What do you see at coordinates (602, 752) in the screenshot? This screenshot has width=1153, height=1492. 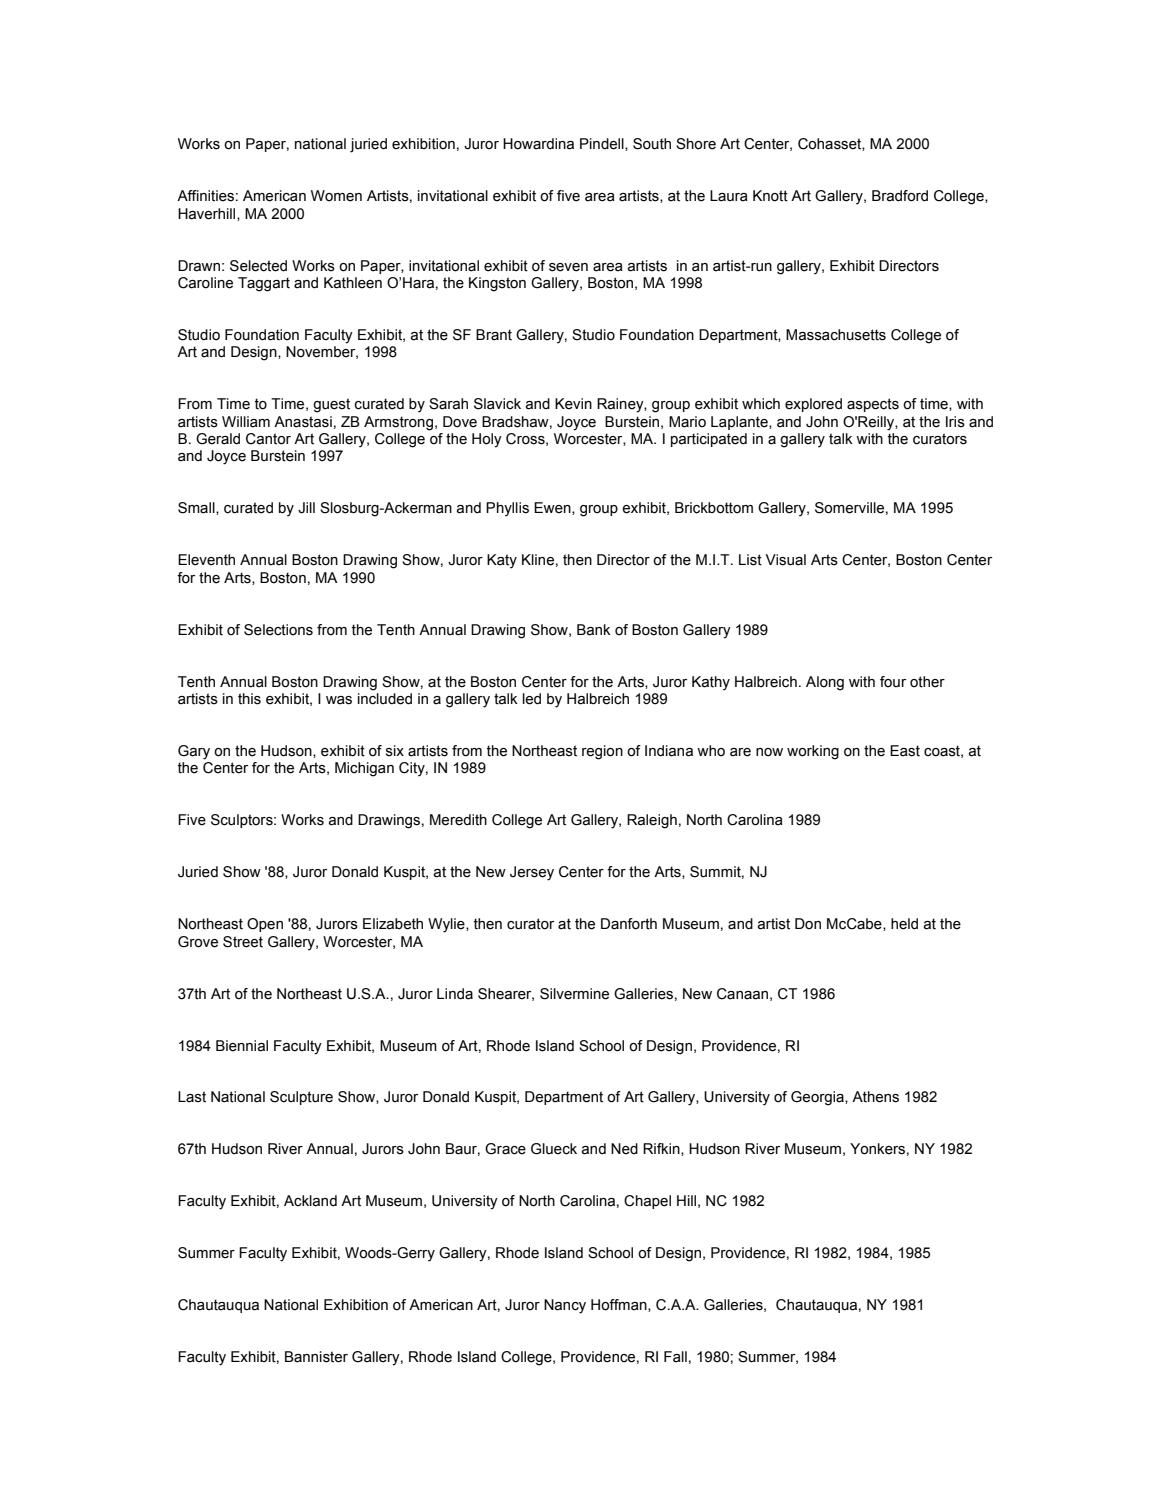 I see `region` at bounding box center [602, 752].
